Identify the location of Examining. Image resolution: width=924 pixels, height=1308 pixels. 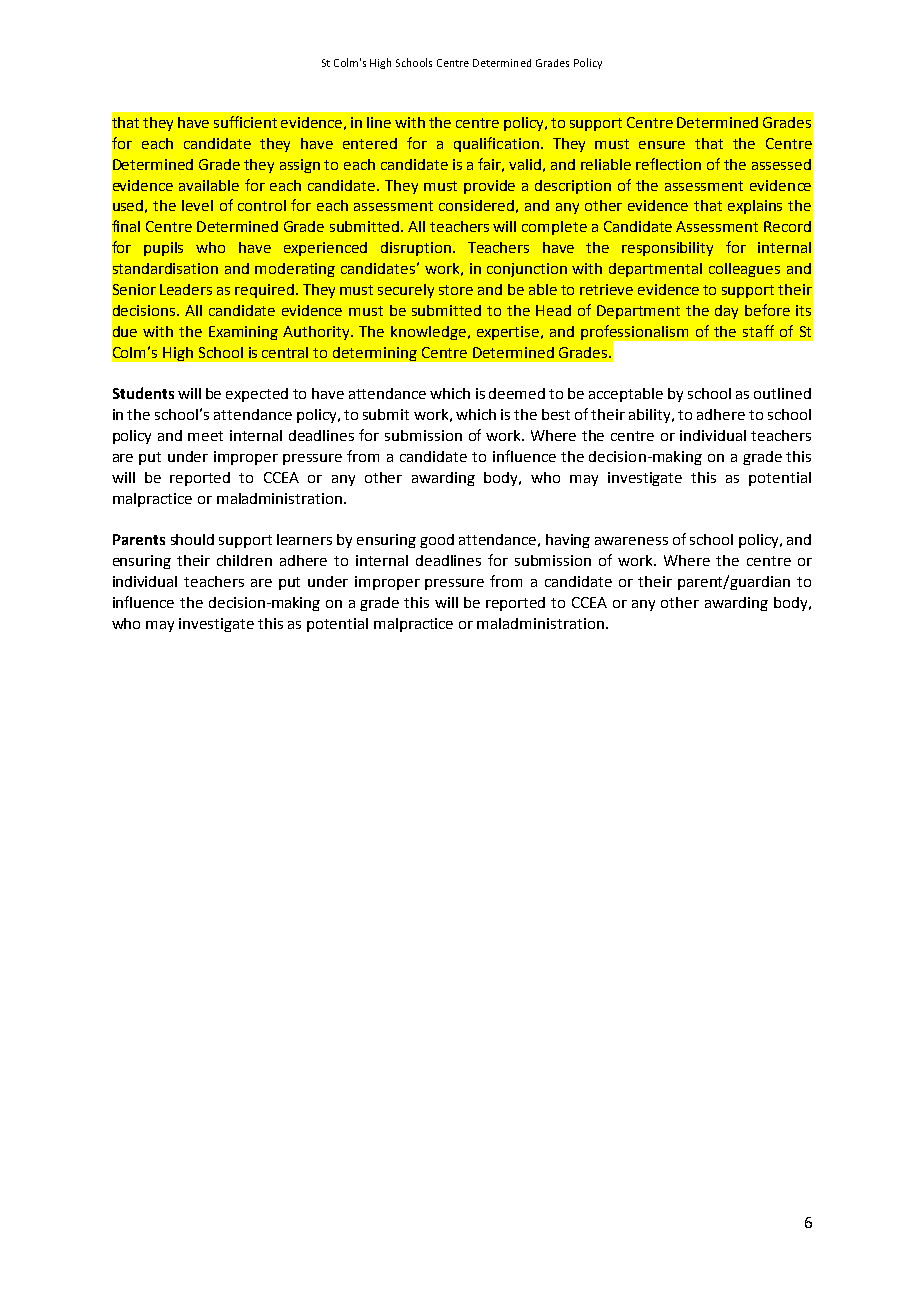
(243, 333).
